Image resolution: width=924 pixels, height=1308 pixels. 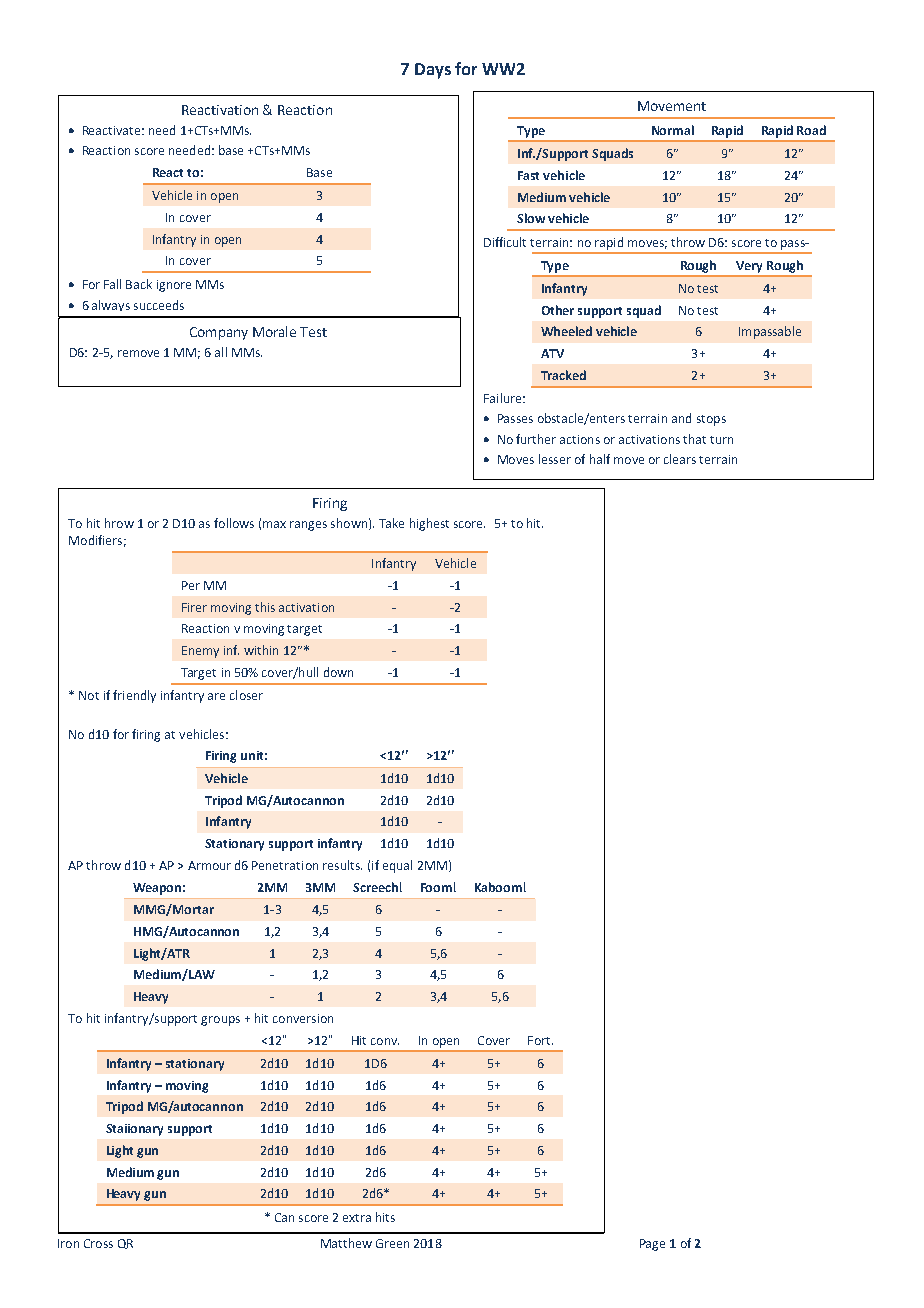 What do you see at coordinates (98, 1243) in the screenshot?
I see `Cross` at bounding box center [98, 1243].
